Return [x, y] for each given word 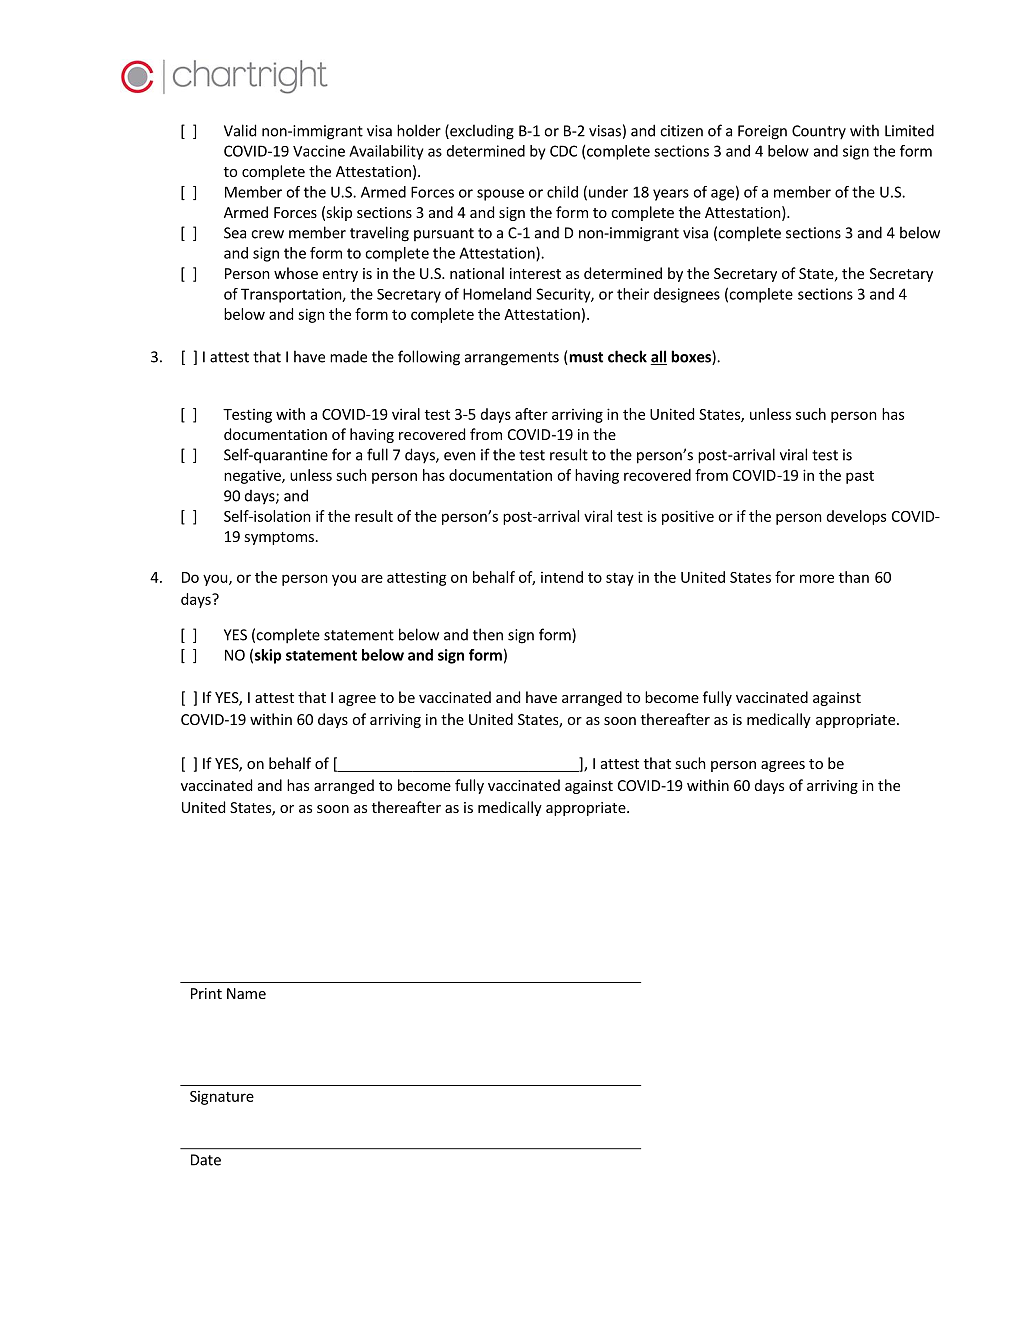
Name [246, 993]
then [488, 634]
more [817, 578]
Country [819, 132]
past [860, 477]
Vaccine [319, 151]
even [460, 456]
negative [253, 477]
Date [206, 1160]
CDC [563, 151]
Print [206, 993]
